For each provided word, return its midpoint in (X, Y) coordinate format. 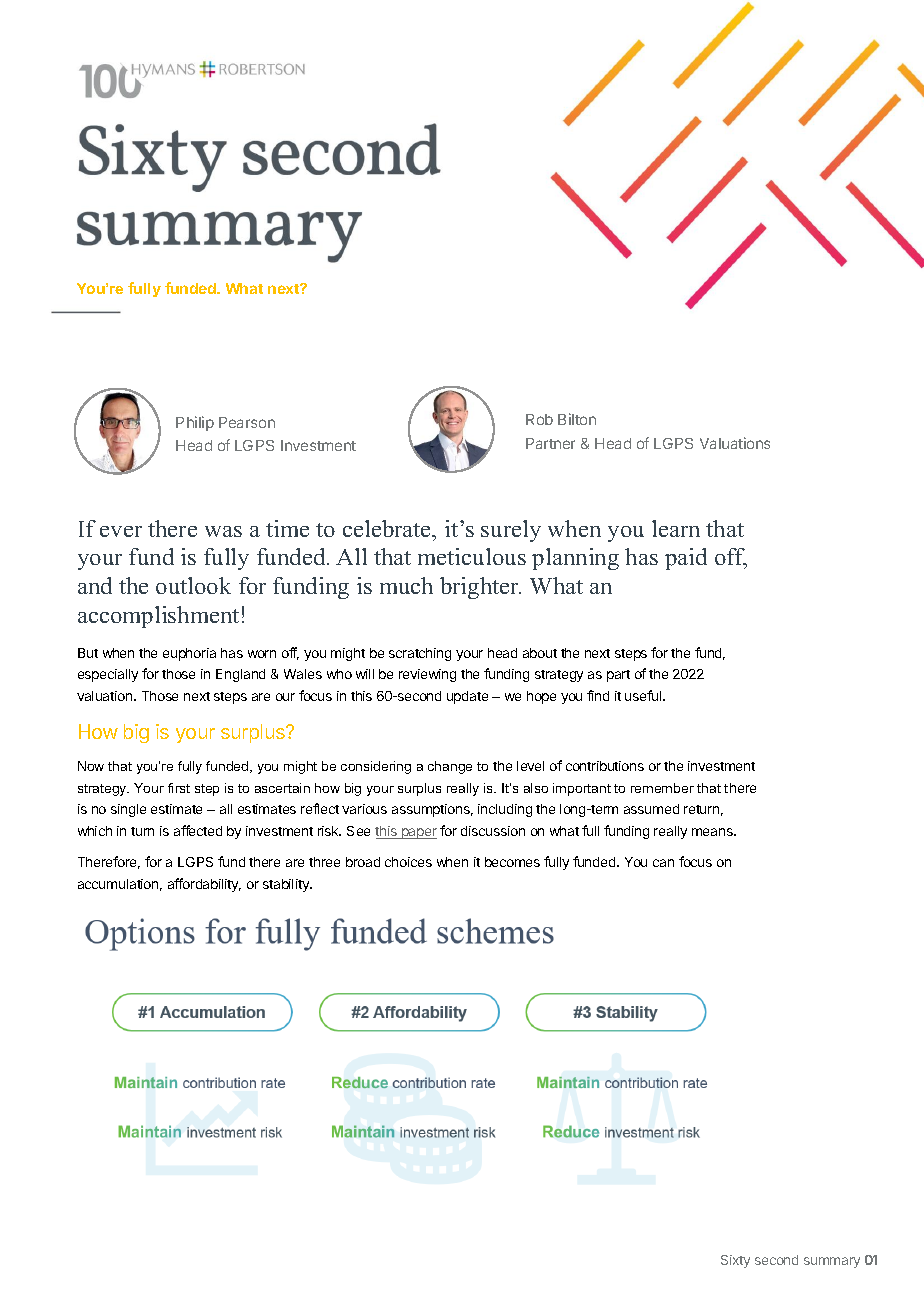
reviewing (427, 675)
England (240, 675)
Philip (195, 423)
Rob (539, 419)
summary (832, 1262)
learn (676, 528)
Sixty (735, 1261)
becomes (512, 862)
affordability (204, 885)
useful (644, 695)
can (663, 863)
